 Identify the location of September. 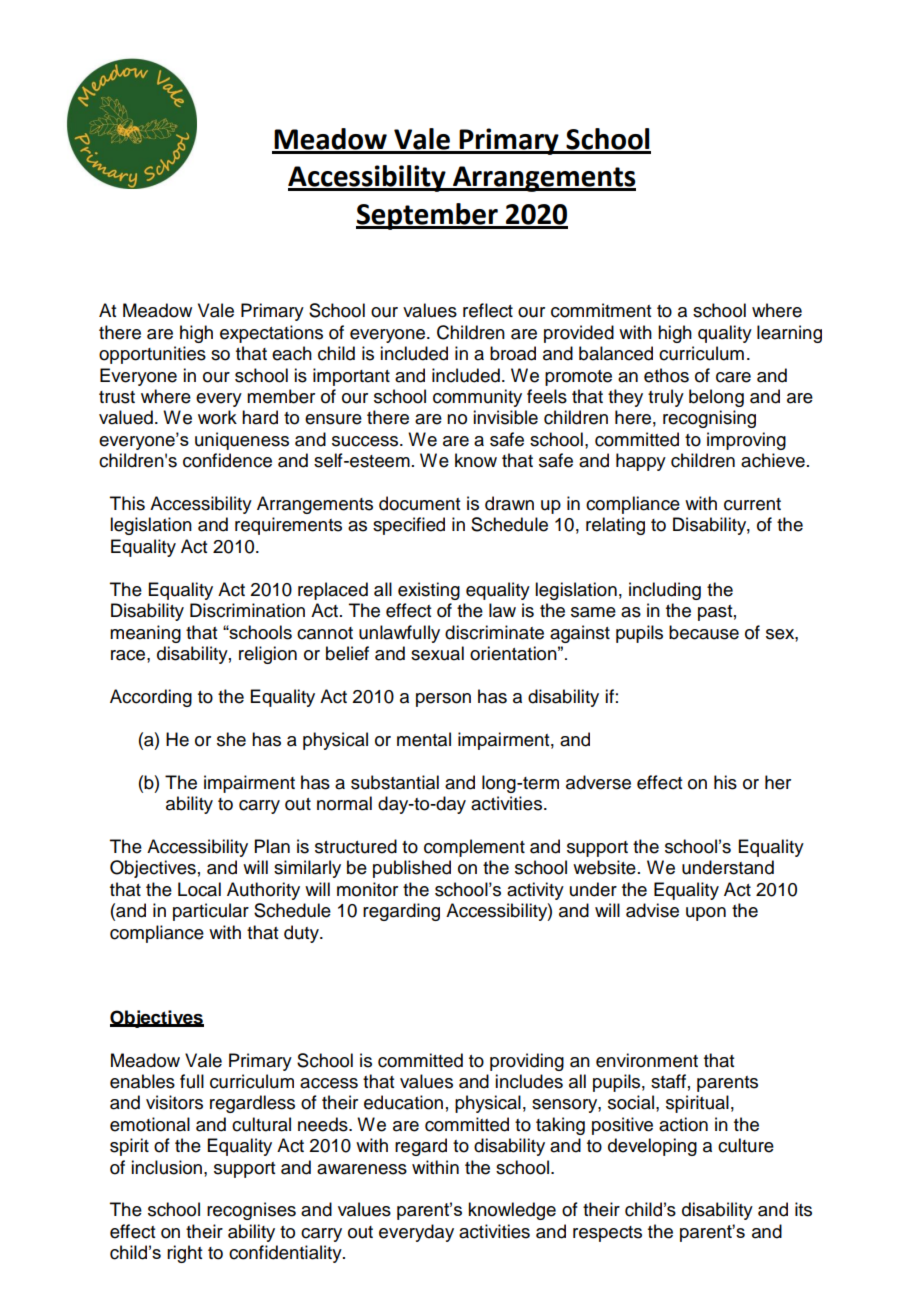
(428, 216).
